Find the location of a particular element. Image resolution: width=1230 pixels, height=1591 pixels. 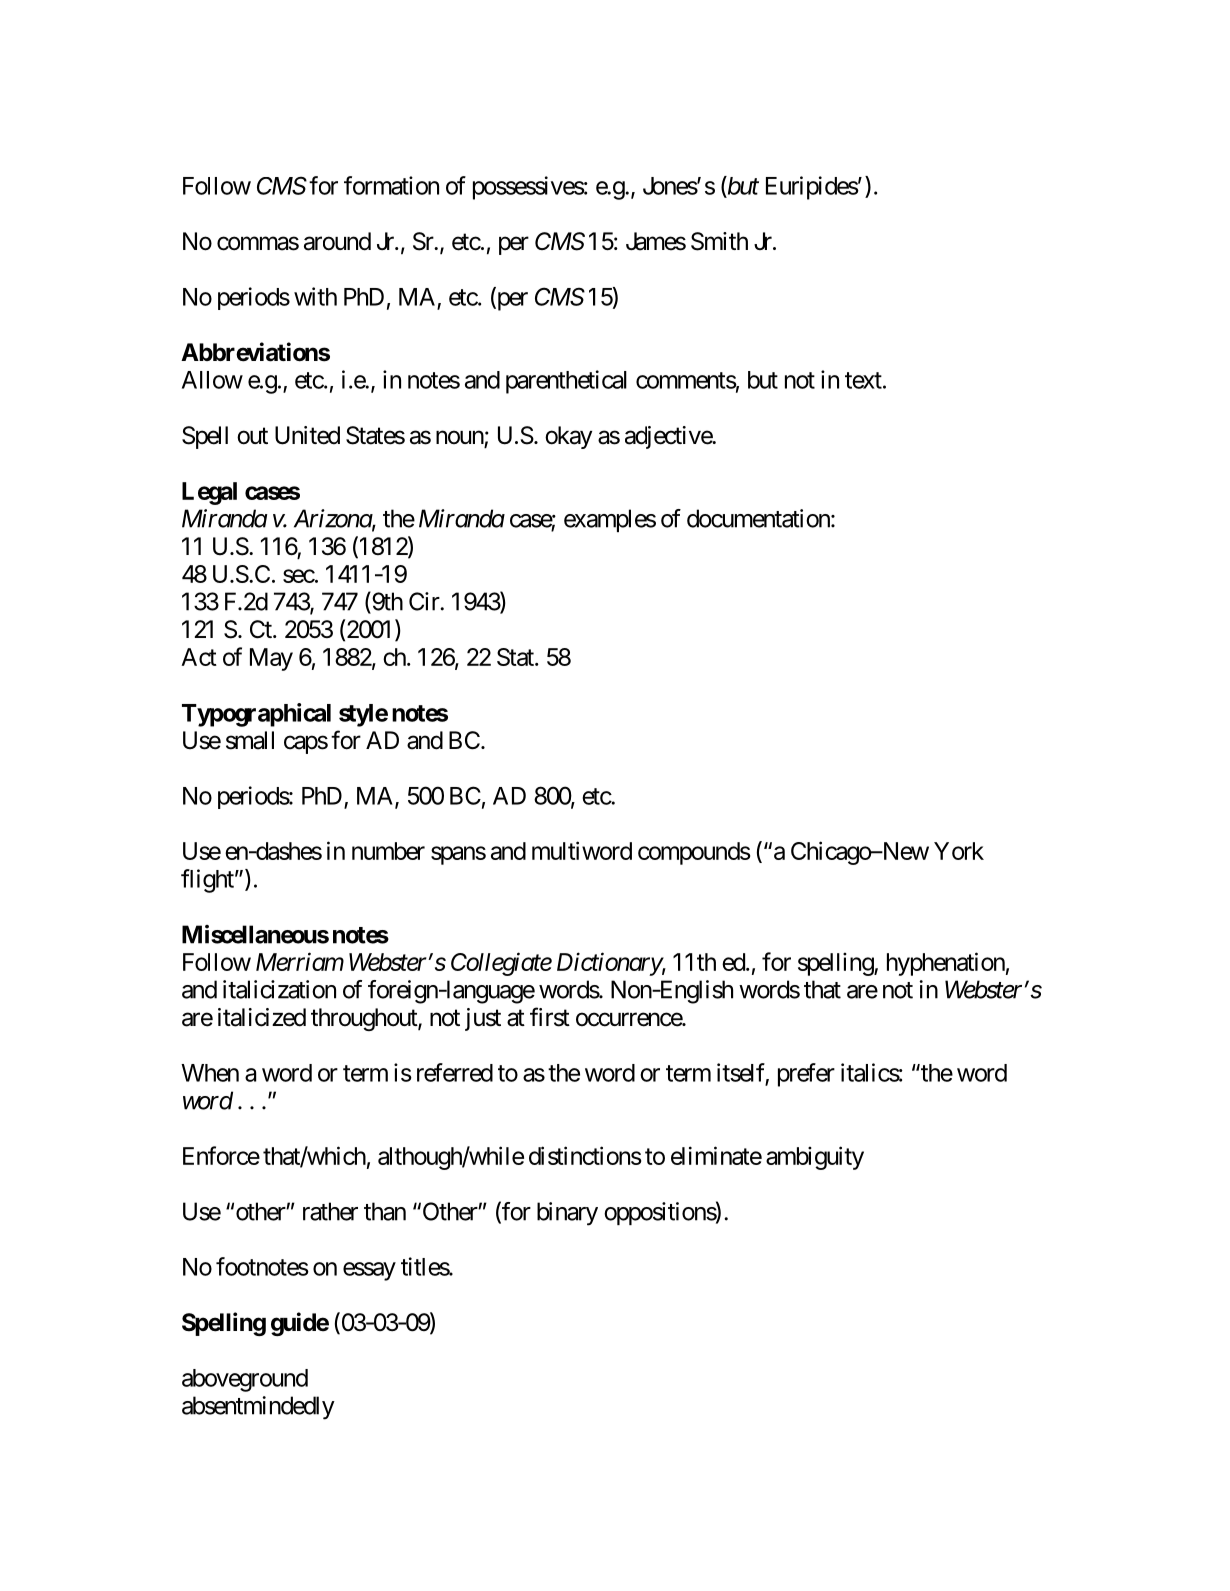

Smith is located at coordinates (719, 241).
